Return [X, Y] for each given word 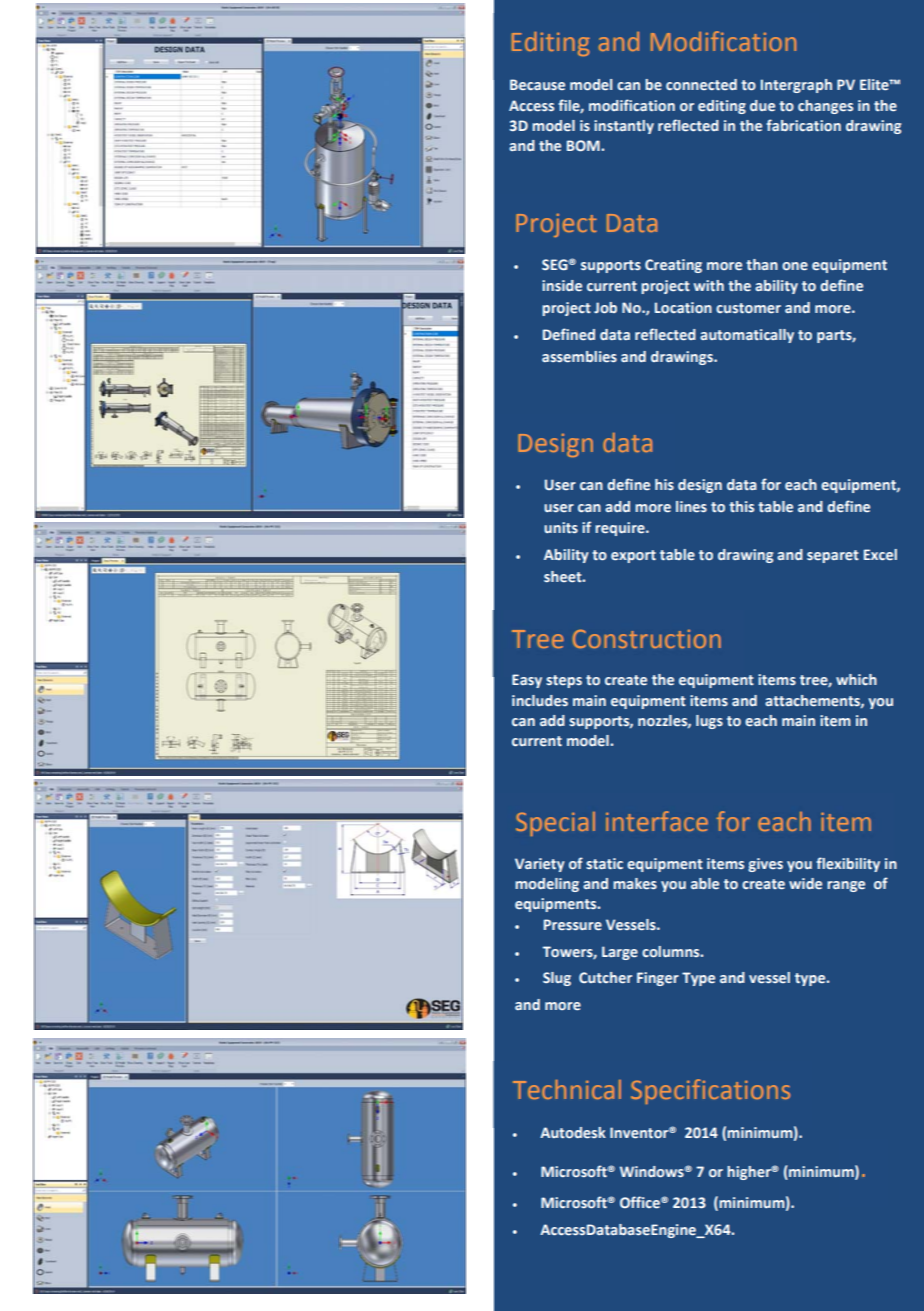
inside [562, 285]
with [709, 285]
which [856, 679]
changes [825, 107]
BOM [584, 145]
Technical [567, 1089]
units [561, 527]
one [795, 266]
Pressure [573, 924]
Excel [880, 554]
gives [765, 865]
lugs [709, 722]
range [846, 886]
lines [691, 506]
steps [564, 681]
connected [701, 84]
